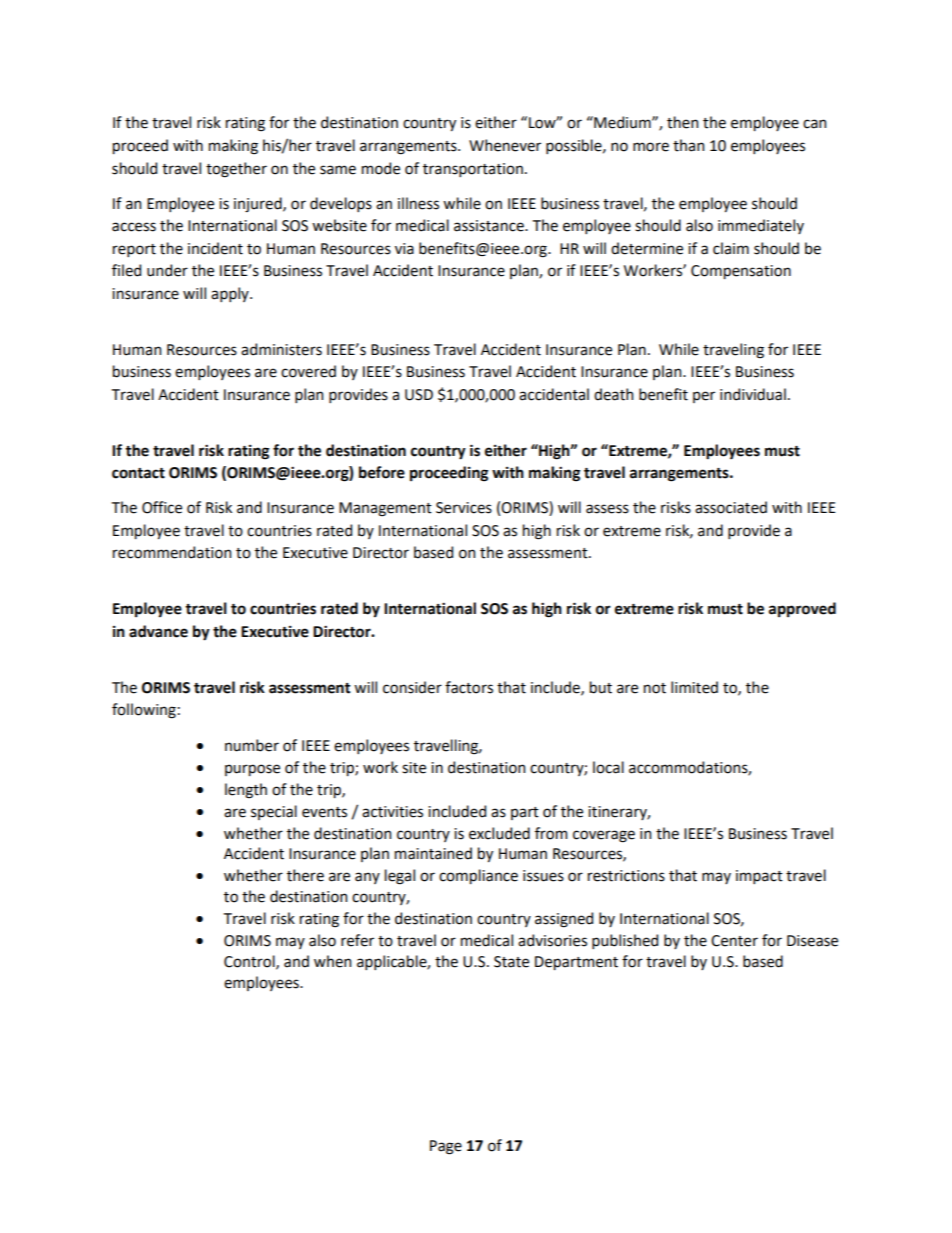 Image resolution: width=952 pixels, height=1233 pixels. Describe the element at coordinates (688, 145) in the image. I see `than` at that location.
